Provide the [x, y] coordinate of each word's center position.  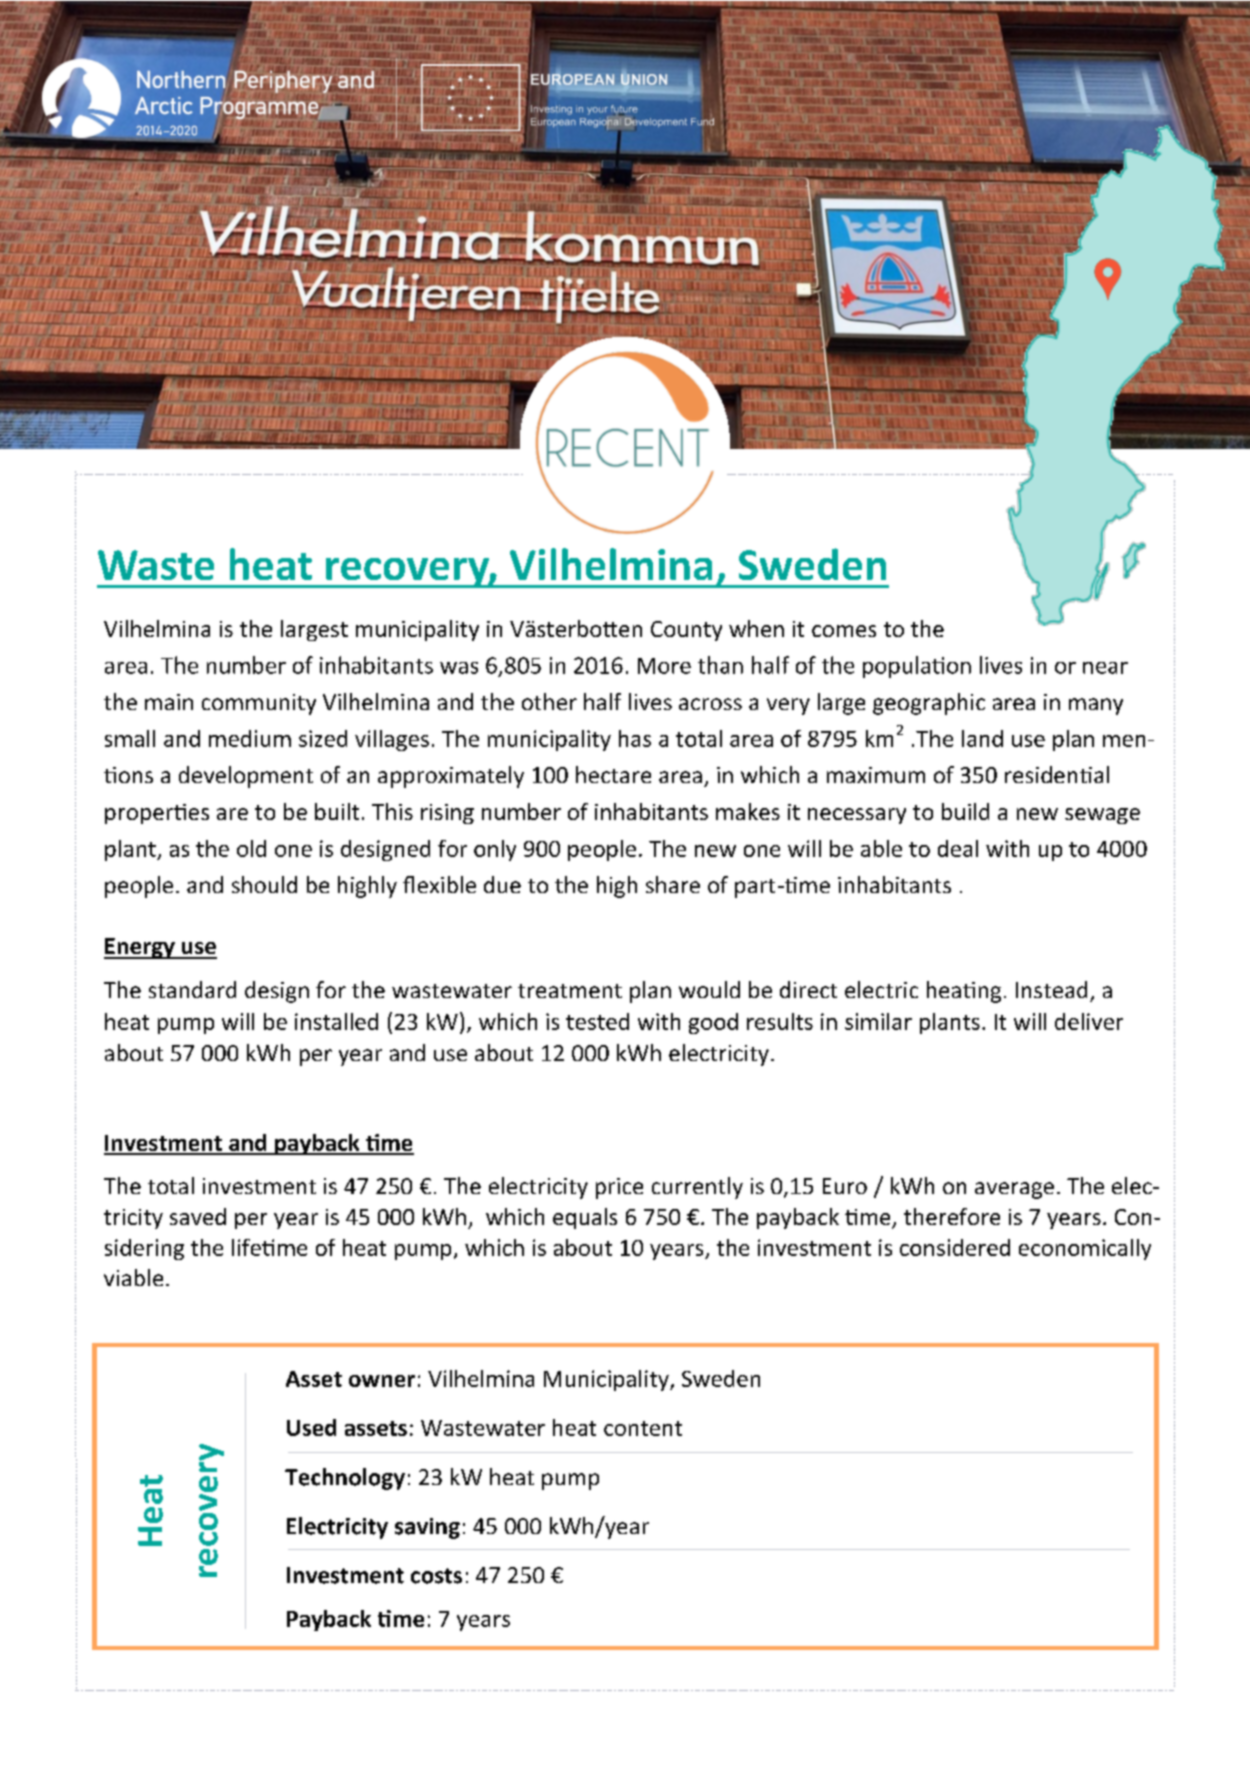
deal [958, 848]
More [664, 666]
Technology [345, 1479]
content [643, 1428]
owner [382, 1381]
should [264, 884]
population [917, 667]
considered [955, 1247]
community [259, 704]
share [673, 884]
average [1014, 1190]
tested [597, 1021]
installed [336, 1021]
